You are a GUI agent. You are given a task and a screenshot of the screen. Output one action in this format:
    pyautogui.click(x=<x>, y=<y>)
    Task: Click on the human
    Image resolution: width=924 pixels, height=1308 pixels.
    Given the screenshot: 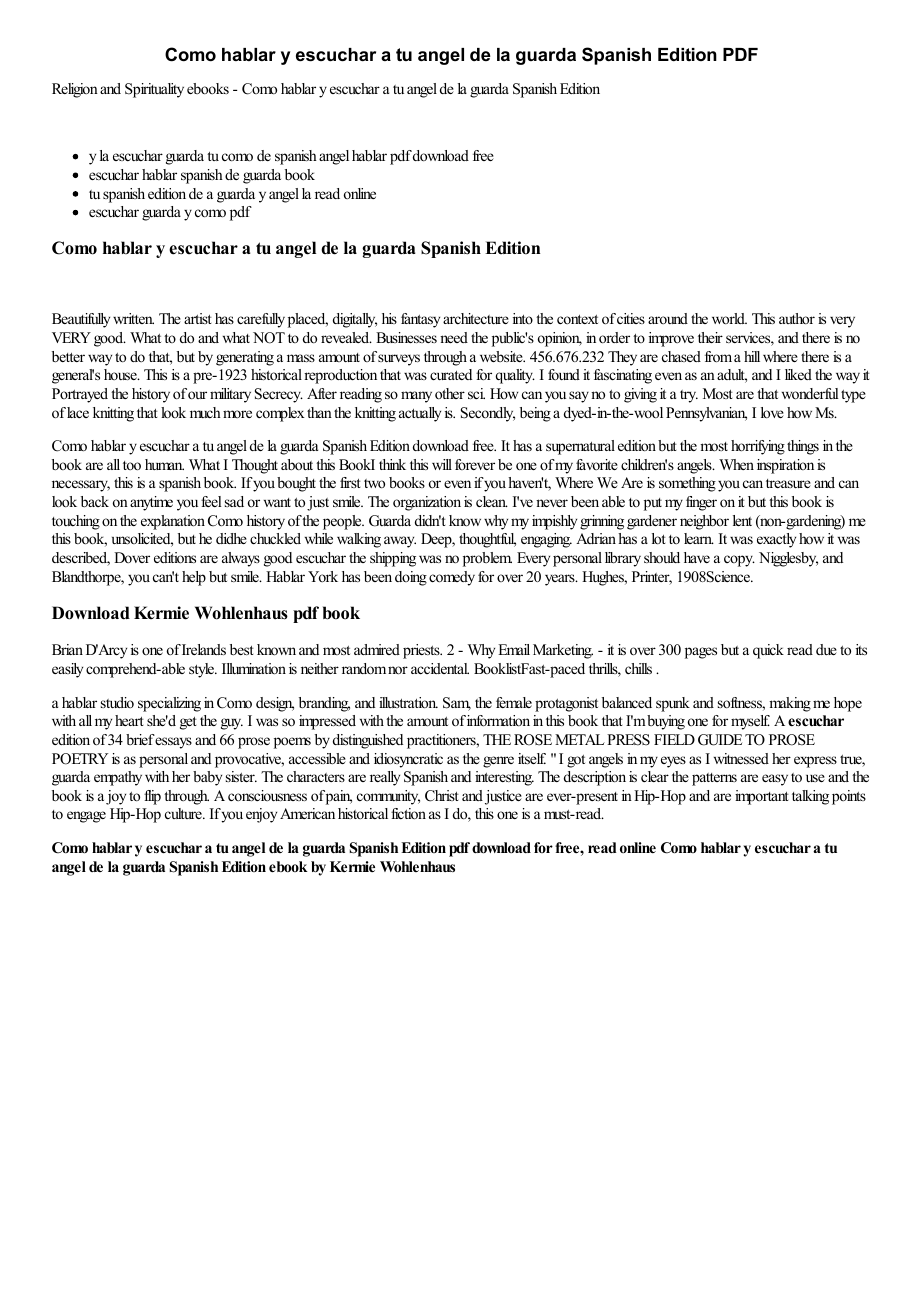 What is the action you would take?
    pyautogui.click(x=164, y=464)
